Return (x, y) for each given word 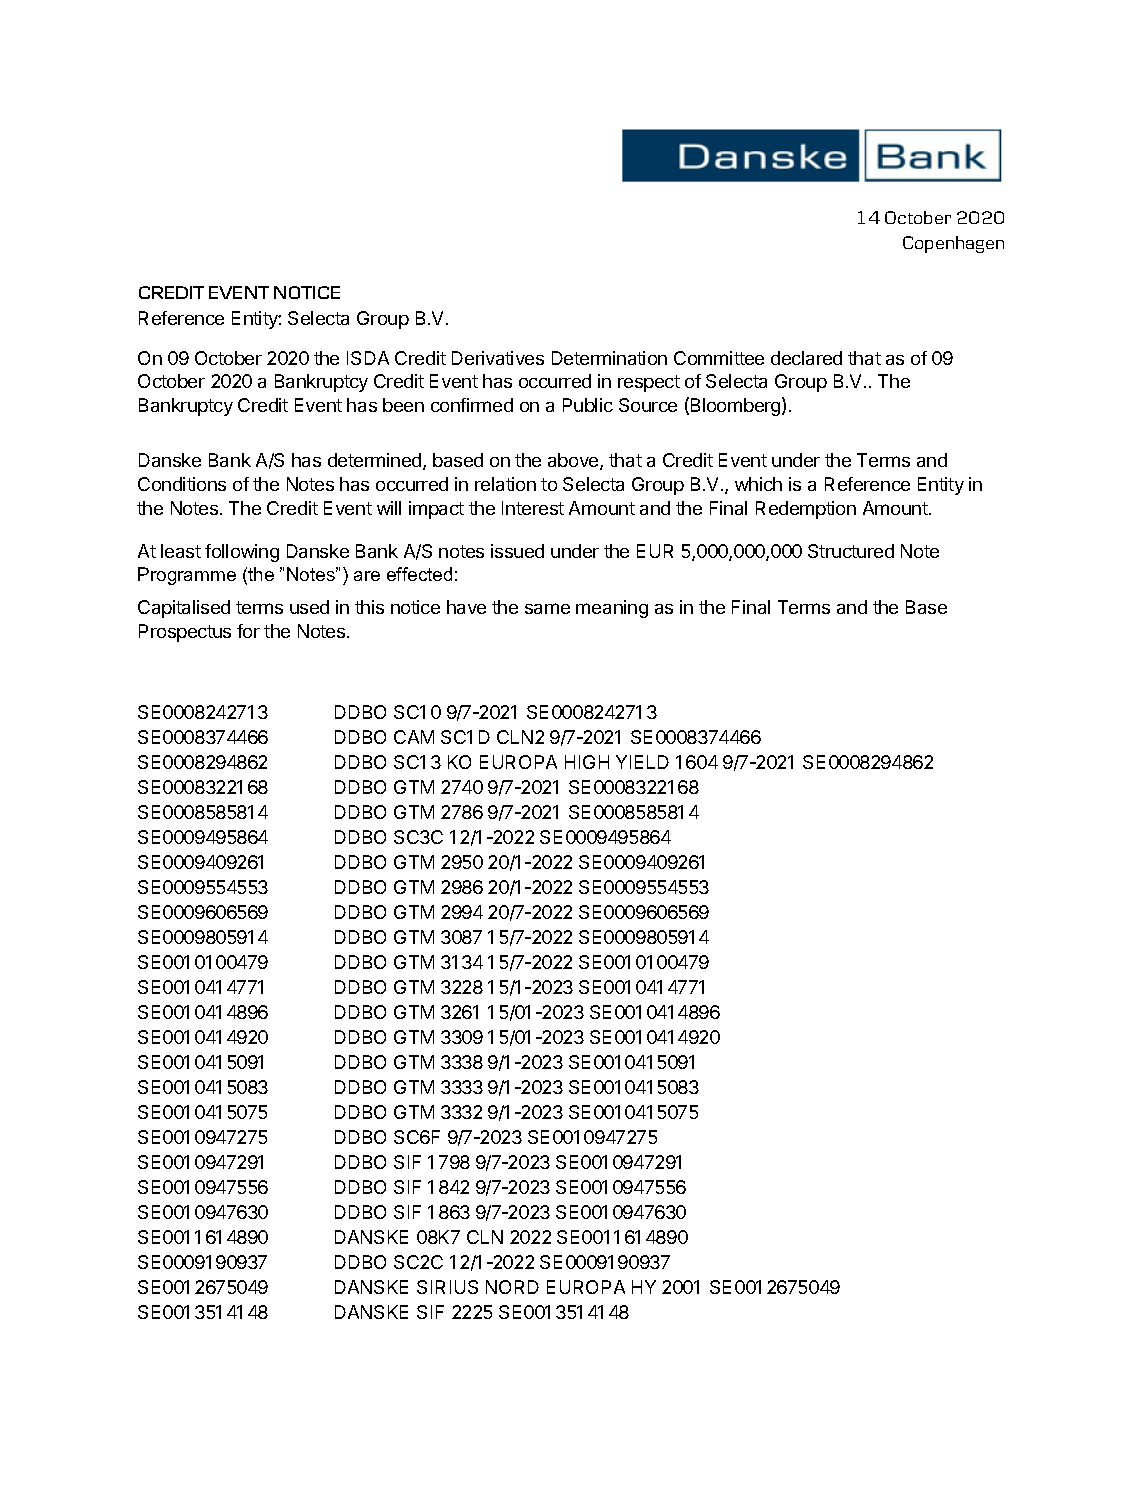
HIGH (587, 762)
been (403, 405)
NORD (512, 1287)
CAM (414, 737)
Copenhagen (953, 244)
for (248, 631)
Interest (533, 508)
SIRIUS (447, 1287)
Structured (851, 551)
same (547, 608)
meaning (612, 609)
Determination (609, 358)
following (242, 553)
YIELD (642, 762)
